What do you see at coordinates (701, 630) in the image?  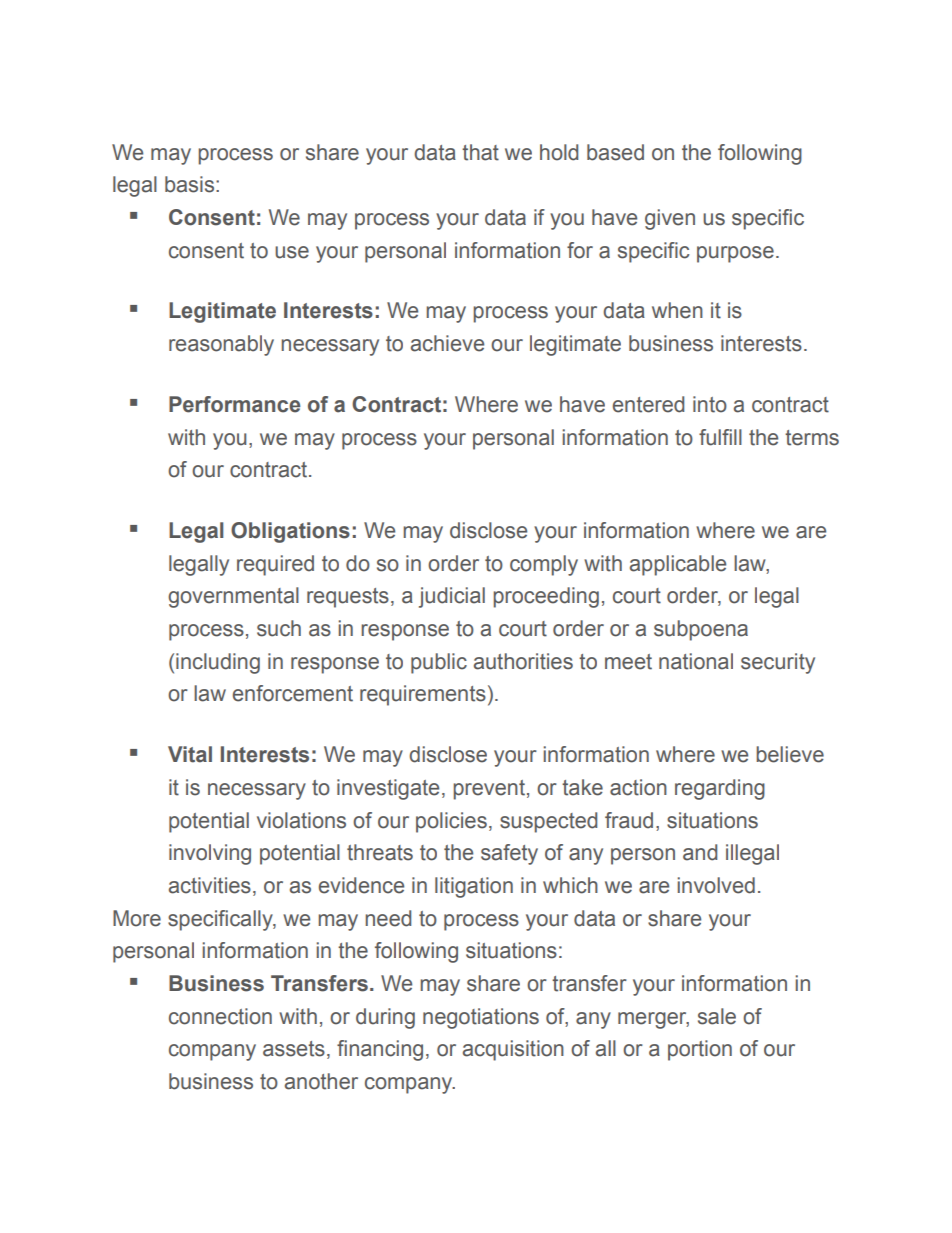 I see `subpoena` at bounding box center [701, 630].
